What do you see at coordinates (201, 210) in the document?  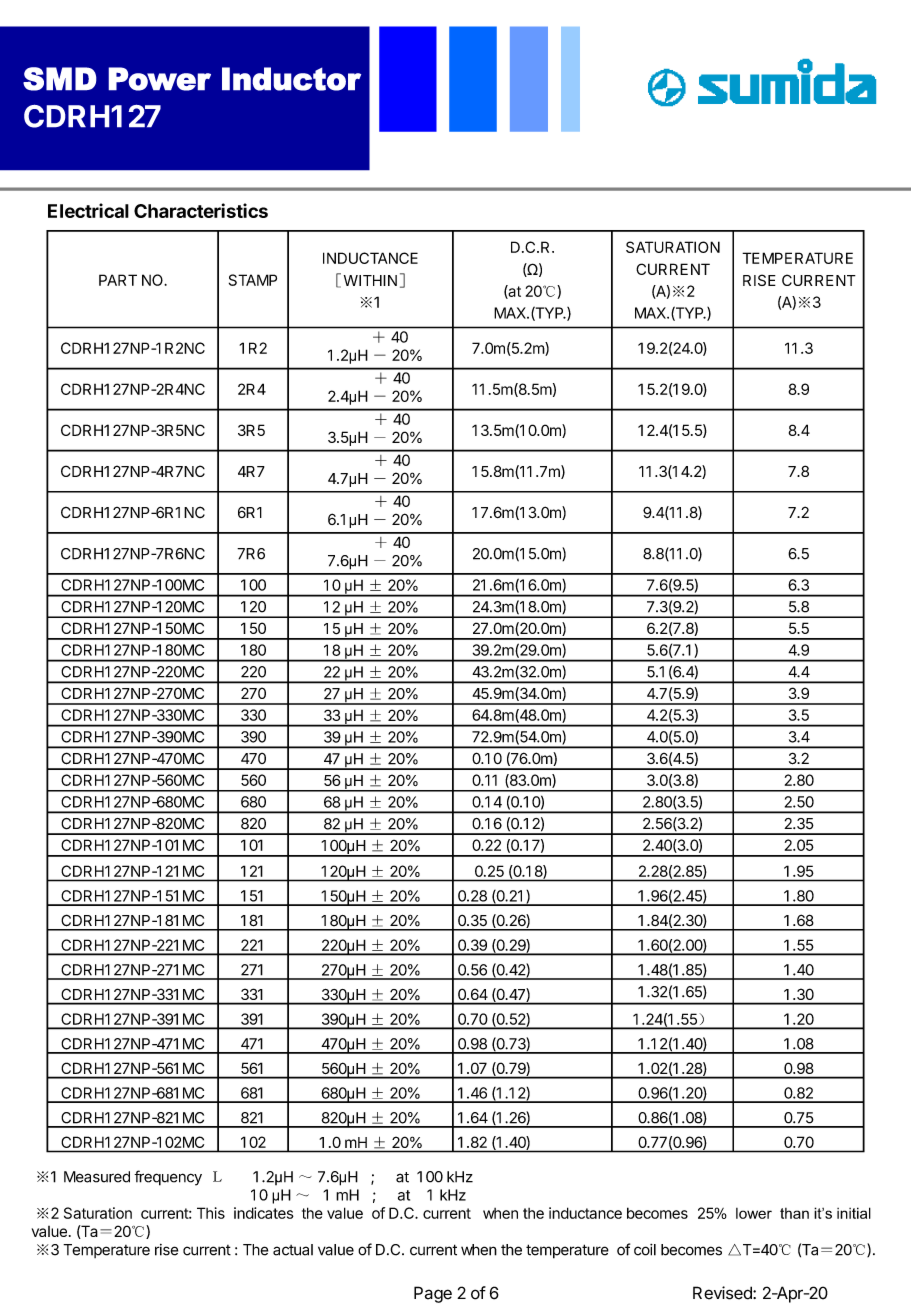 I see `Characteristics` at bounding box center [201, 210].
